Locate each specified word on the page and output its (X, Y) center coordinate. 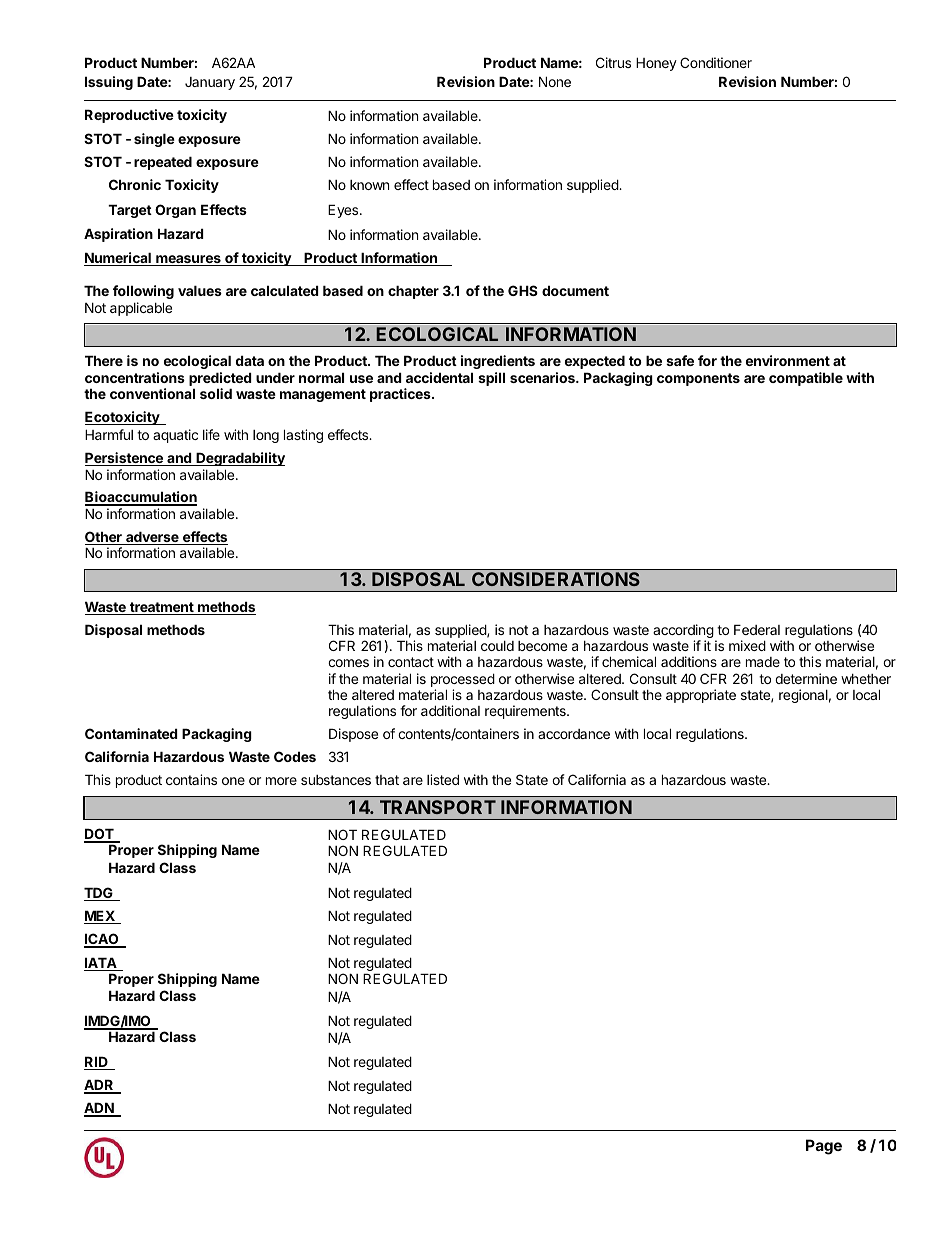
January (210, 83)
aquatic (175, 436)
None (555, 81)
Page (824, 1147)
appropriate (701, 696)
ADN (100, 1109)
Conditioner (716, 62)
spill (491, 379)
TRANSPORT (438, 807)
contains (191, 779)
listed (443, 779)
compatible (806, 379)
